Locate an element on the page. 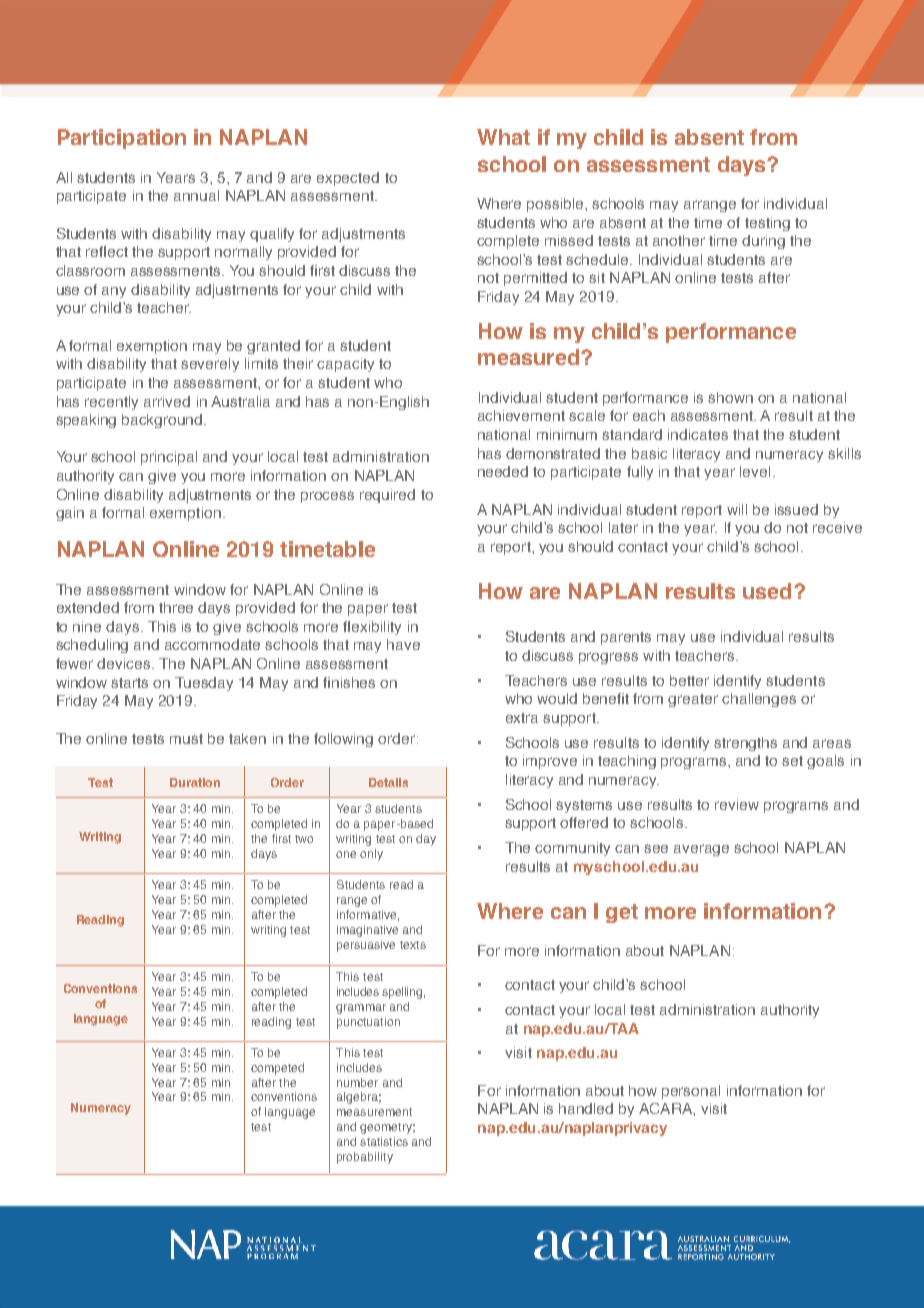  during is located at coordinates (763, 242).
